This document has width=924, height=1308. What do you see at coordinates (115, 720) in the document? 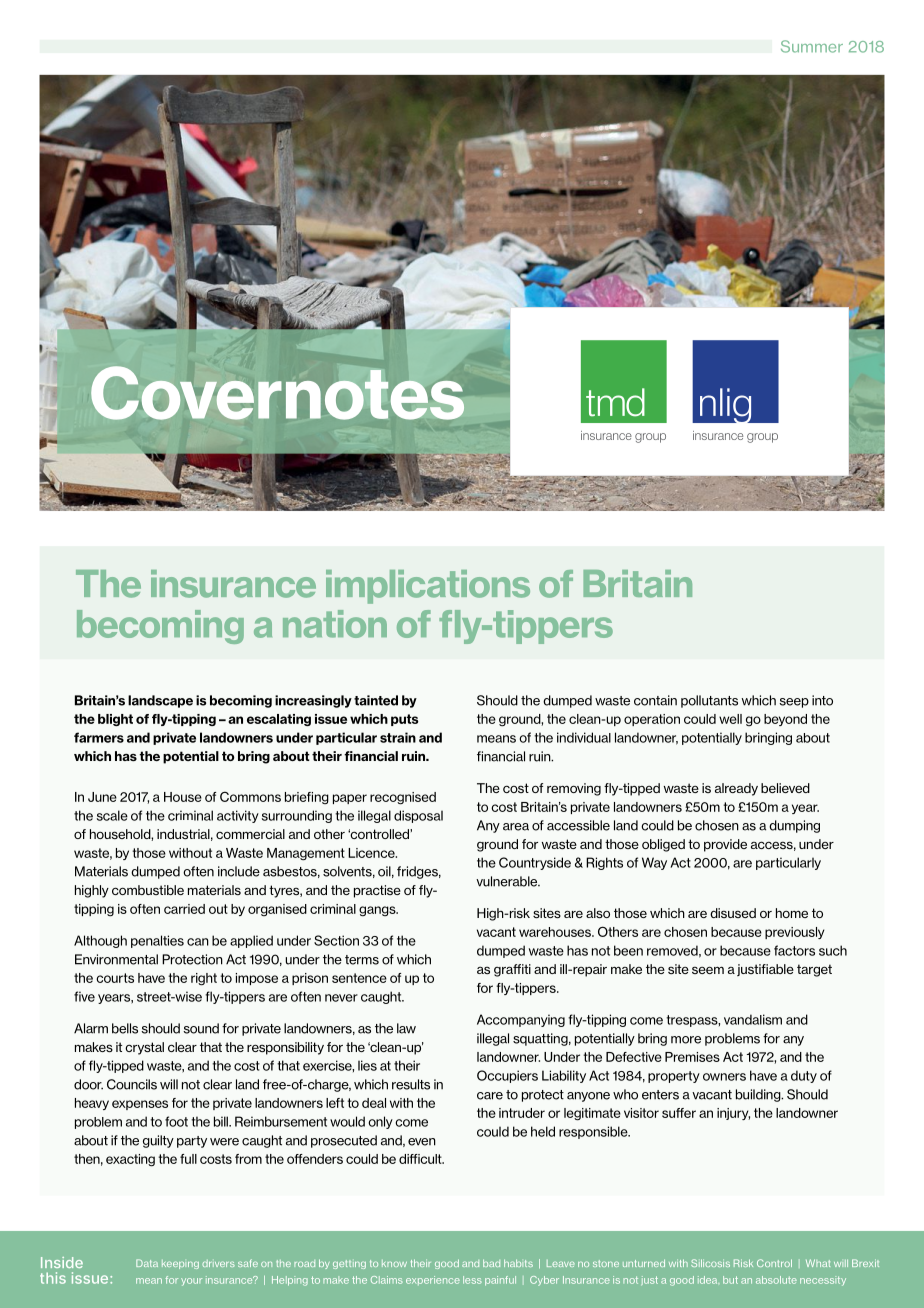
I see `blight` at bounding box center [115, 720].
